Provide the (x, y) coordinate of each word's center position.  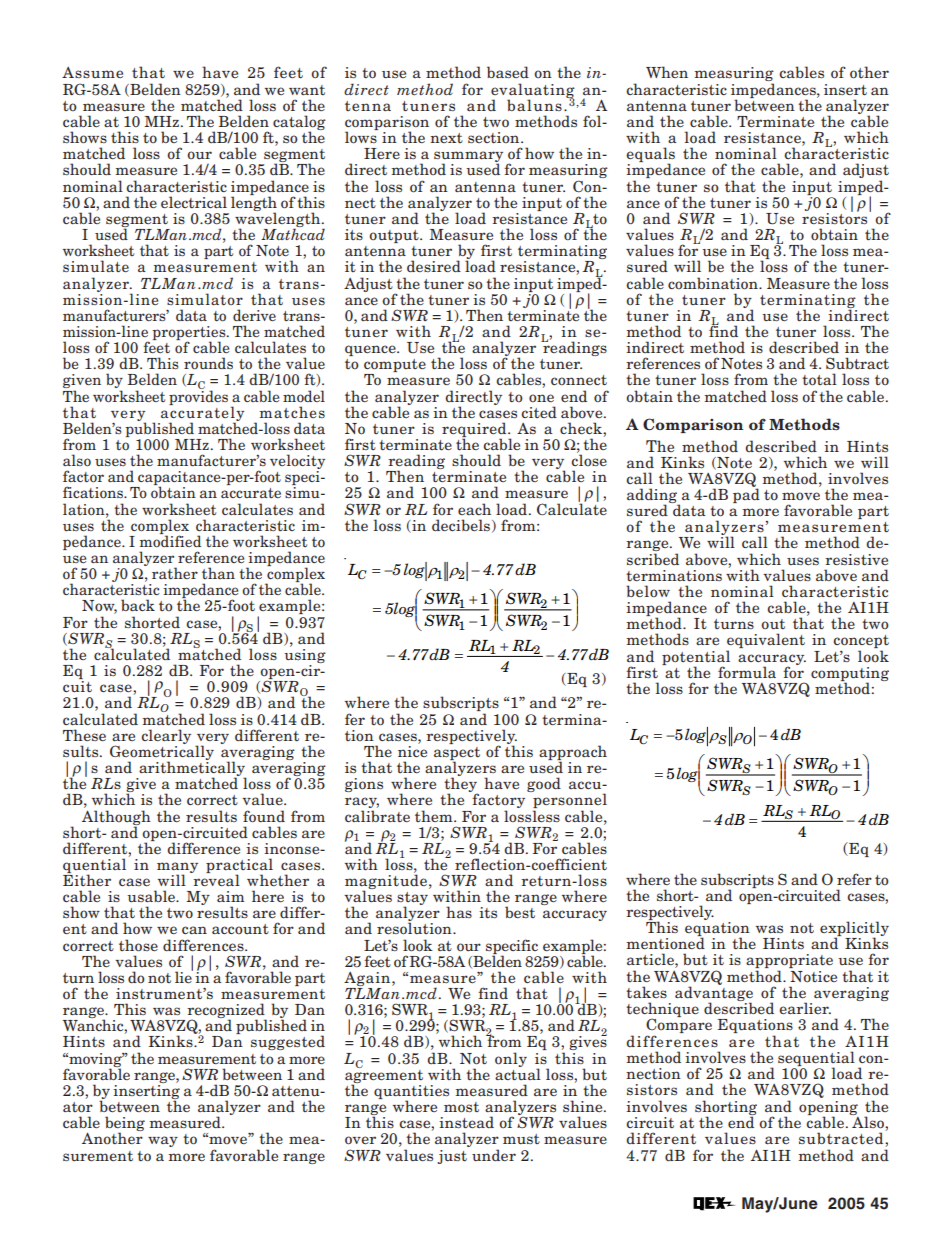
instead (466, 1122)
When (667, 72)
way (163, 1141)
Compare (679, 1026)
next (446, 138)
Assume (92, 72)
